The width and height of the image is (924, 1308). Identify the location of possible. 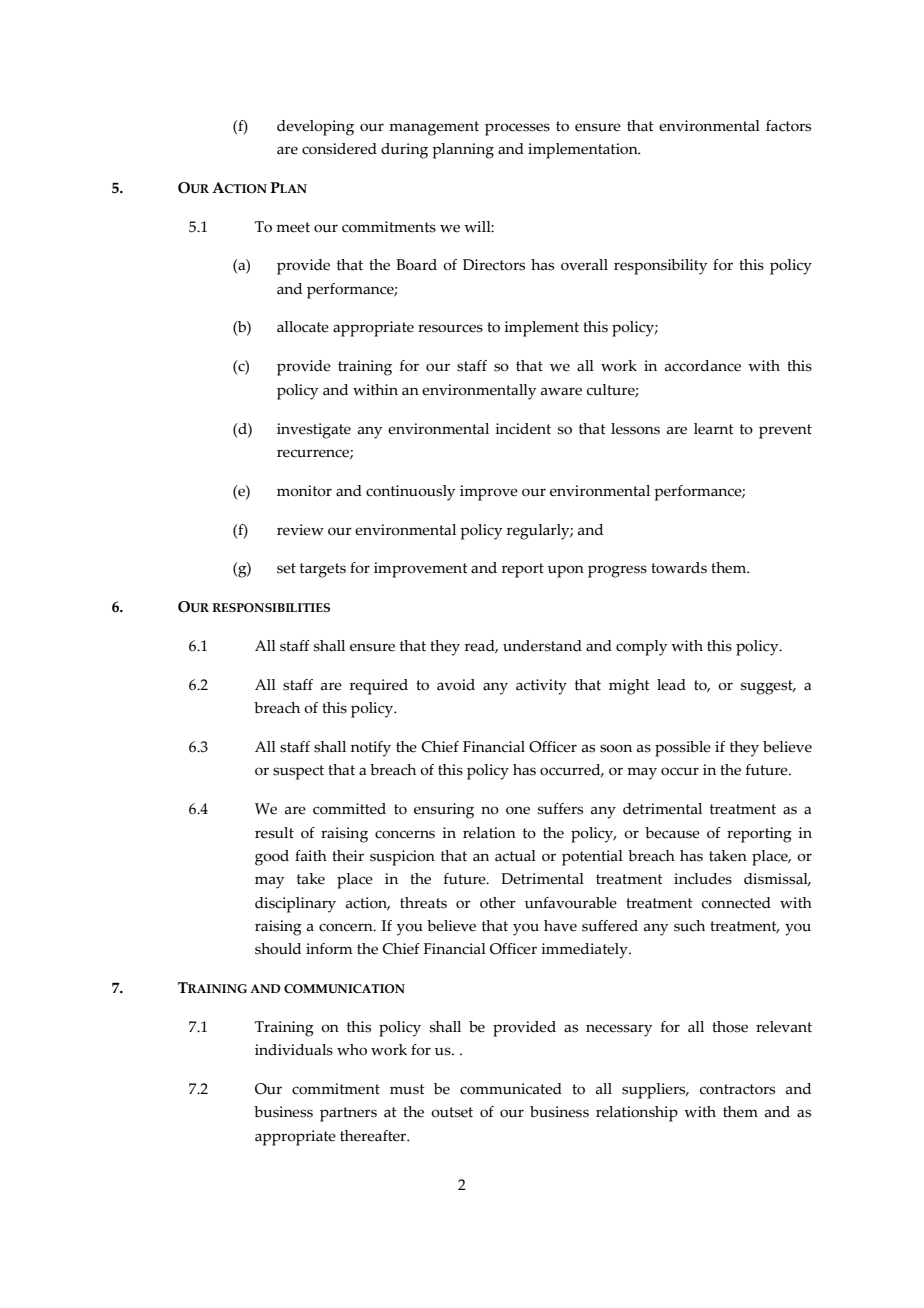
(683, 749).
